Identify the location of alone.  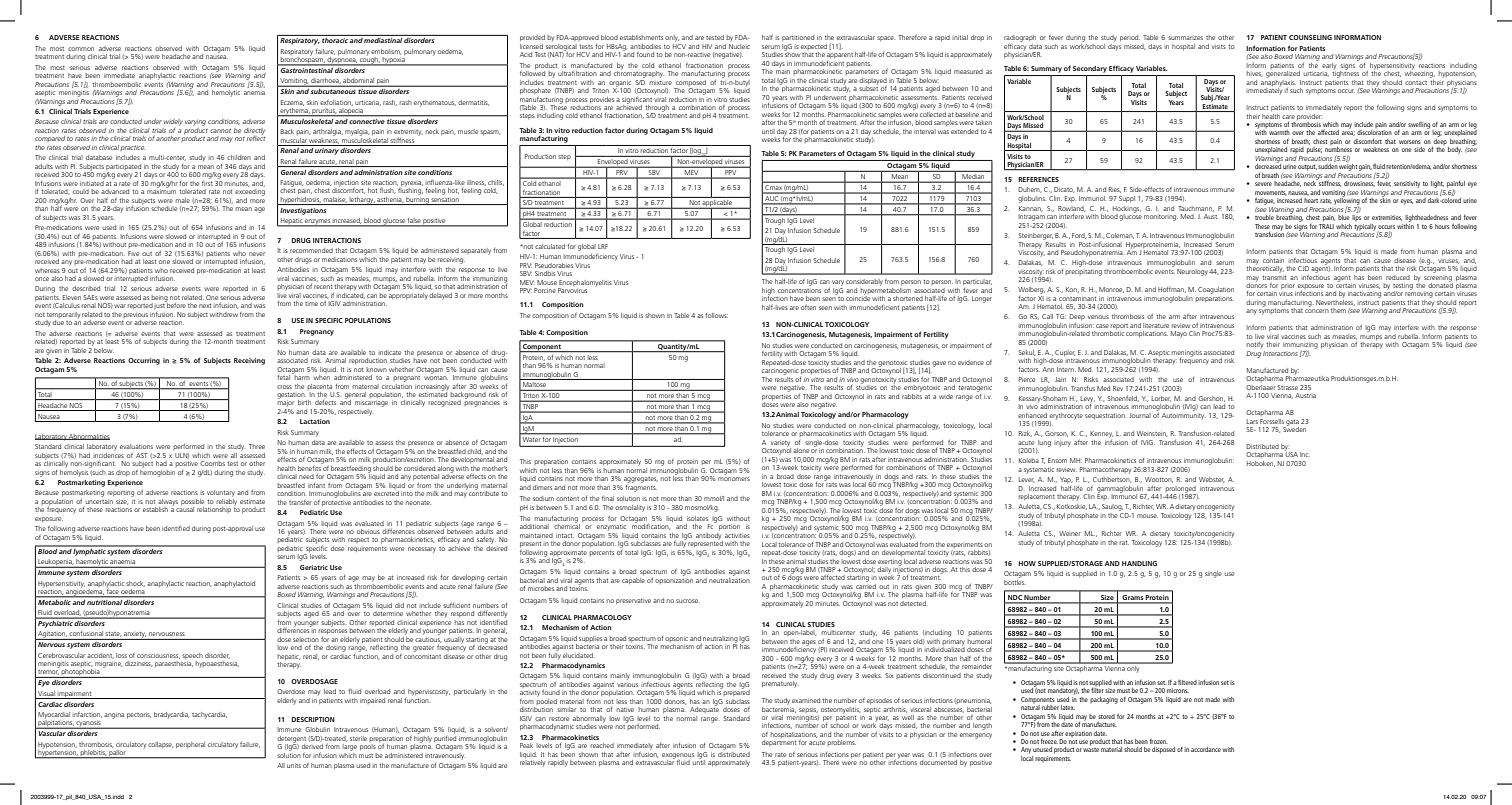
(801, 450).
